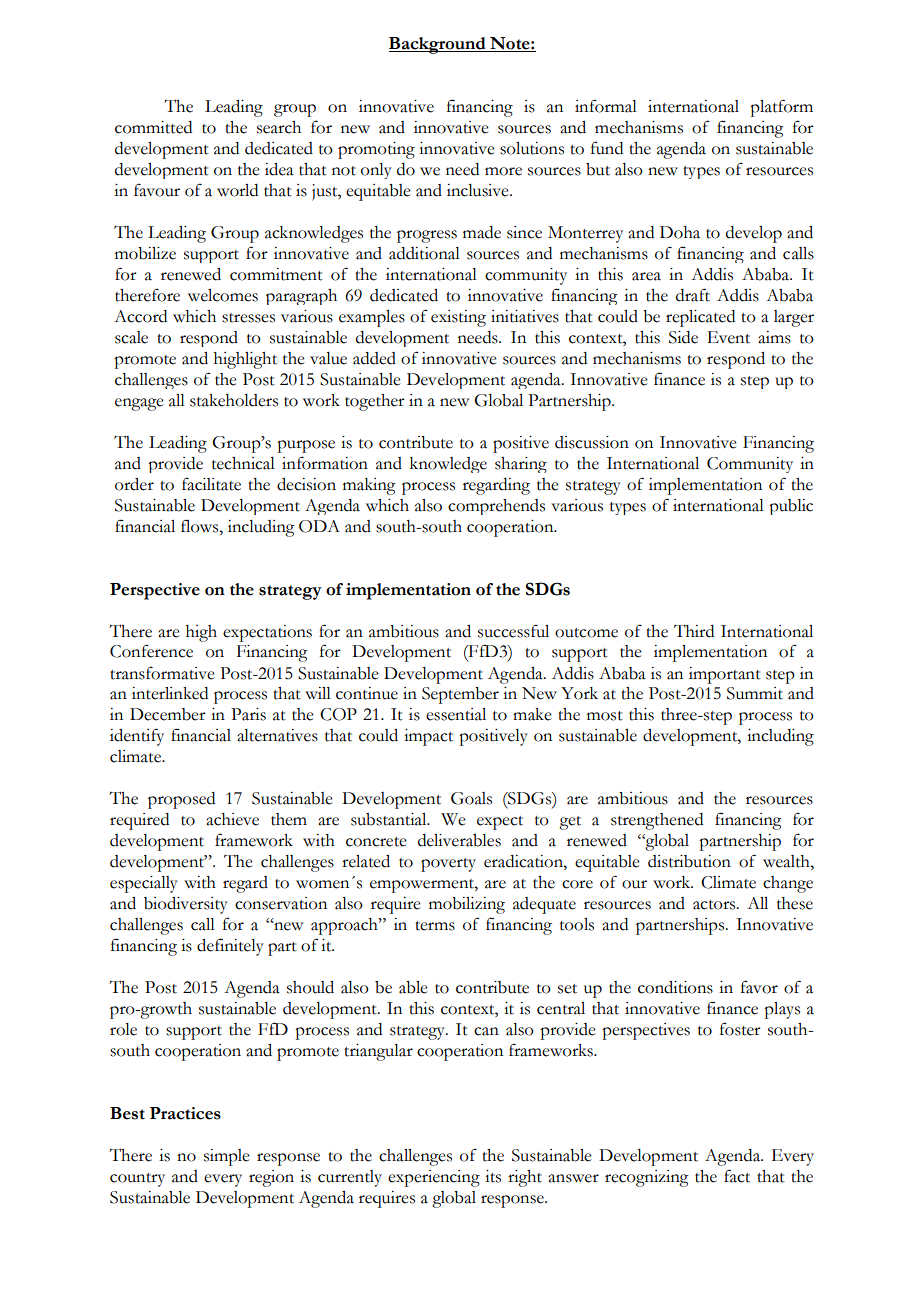 This document has height=1308, width=924. Describe the element at coordinates (227, 1157) in the document. I see `simple` at that location.
